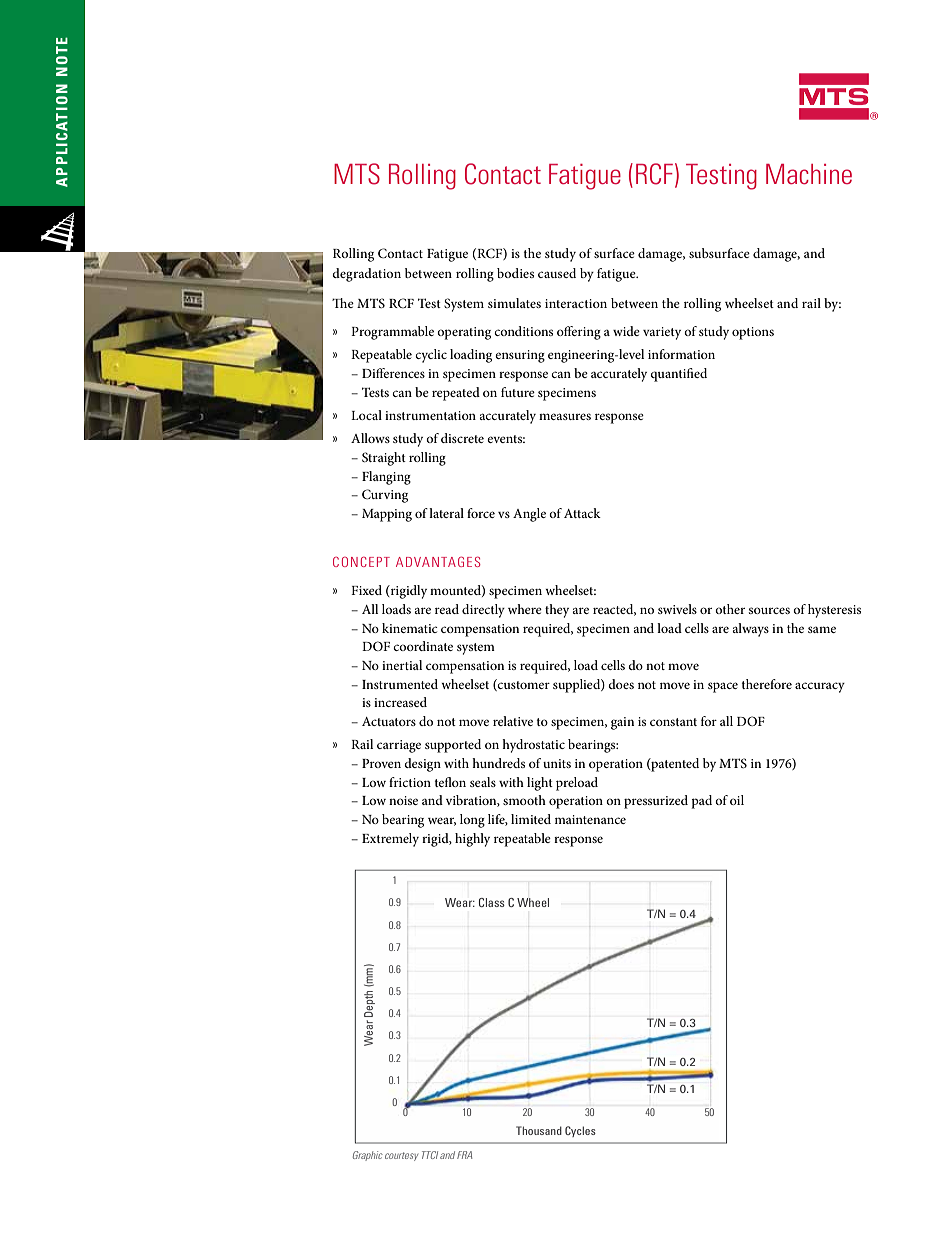 This image has height=1233, width=952. Describe the element at coordinates (737, 800) in the image. I see `oil` at that location.
